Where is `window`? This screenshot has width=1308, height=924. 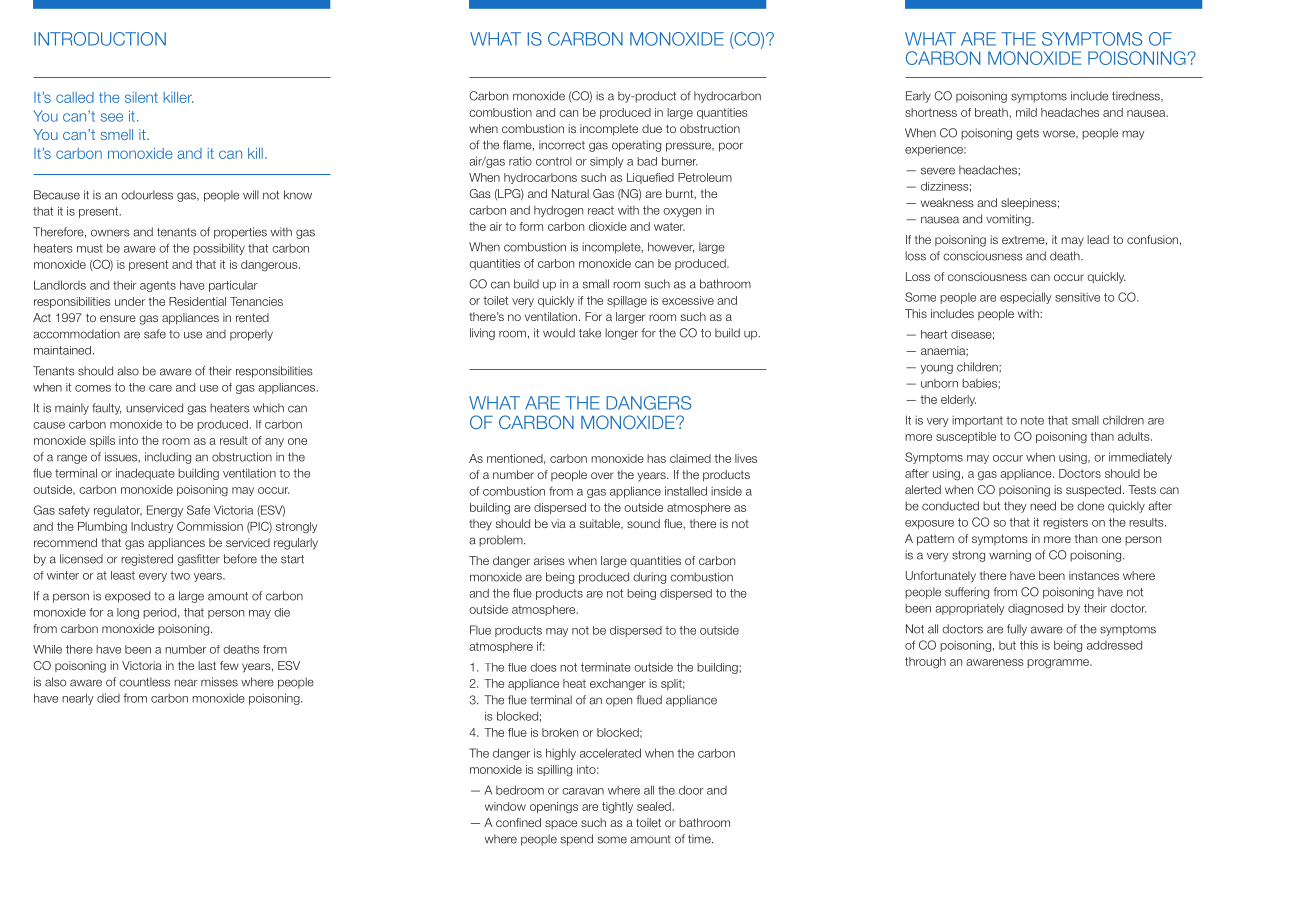 window is located at coordinates (505, 806).
